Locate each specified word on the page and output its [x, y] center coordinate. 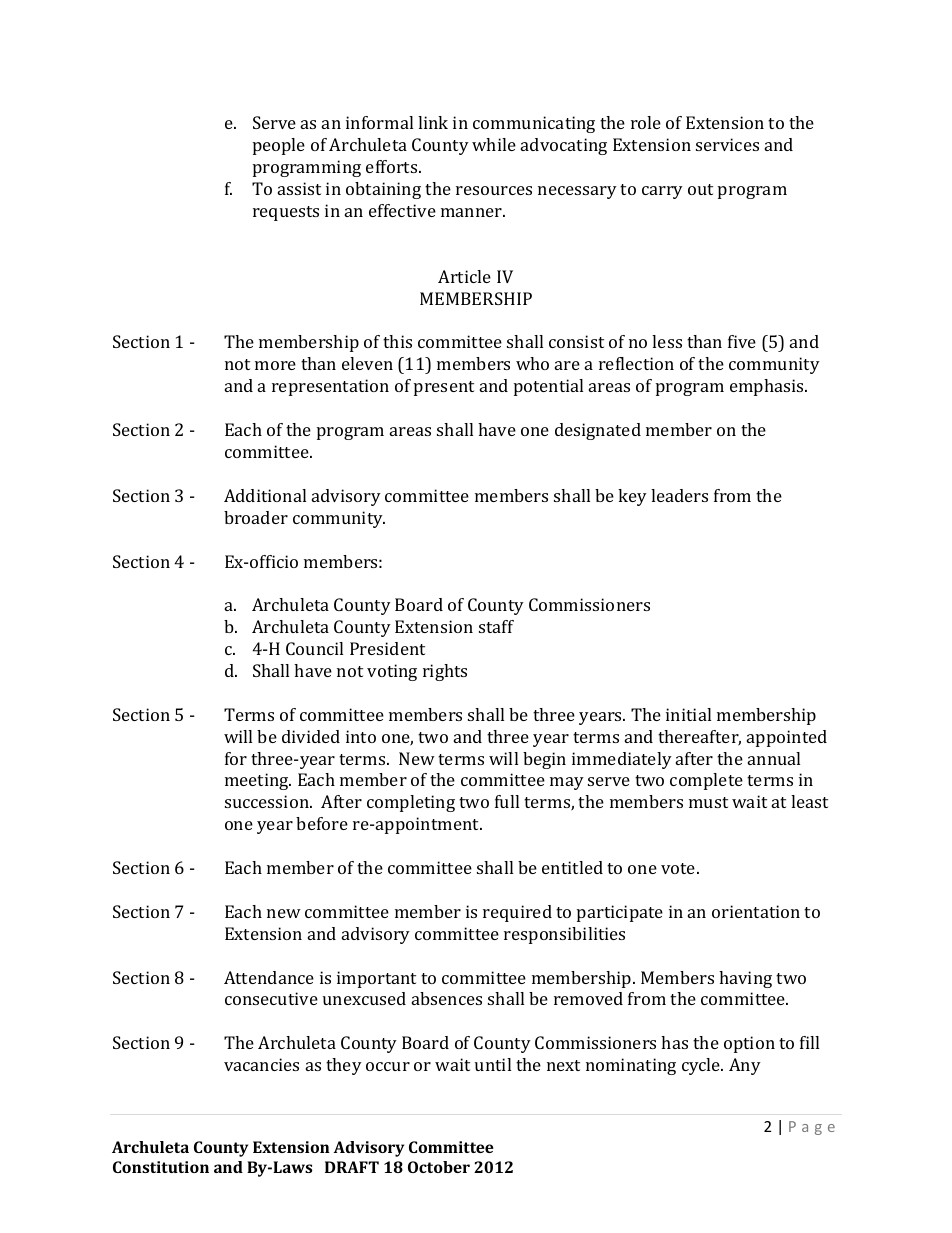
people [279, 146]
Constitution [161, 1167]
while [494, 144]
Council [314, 648]
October [439, 1167]
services [727, 144]
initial [688, 714]
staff [496, 626]
